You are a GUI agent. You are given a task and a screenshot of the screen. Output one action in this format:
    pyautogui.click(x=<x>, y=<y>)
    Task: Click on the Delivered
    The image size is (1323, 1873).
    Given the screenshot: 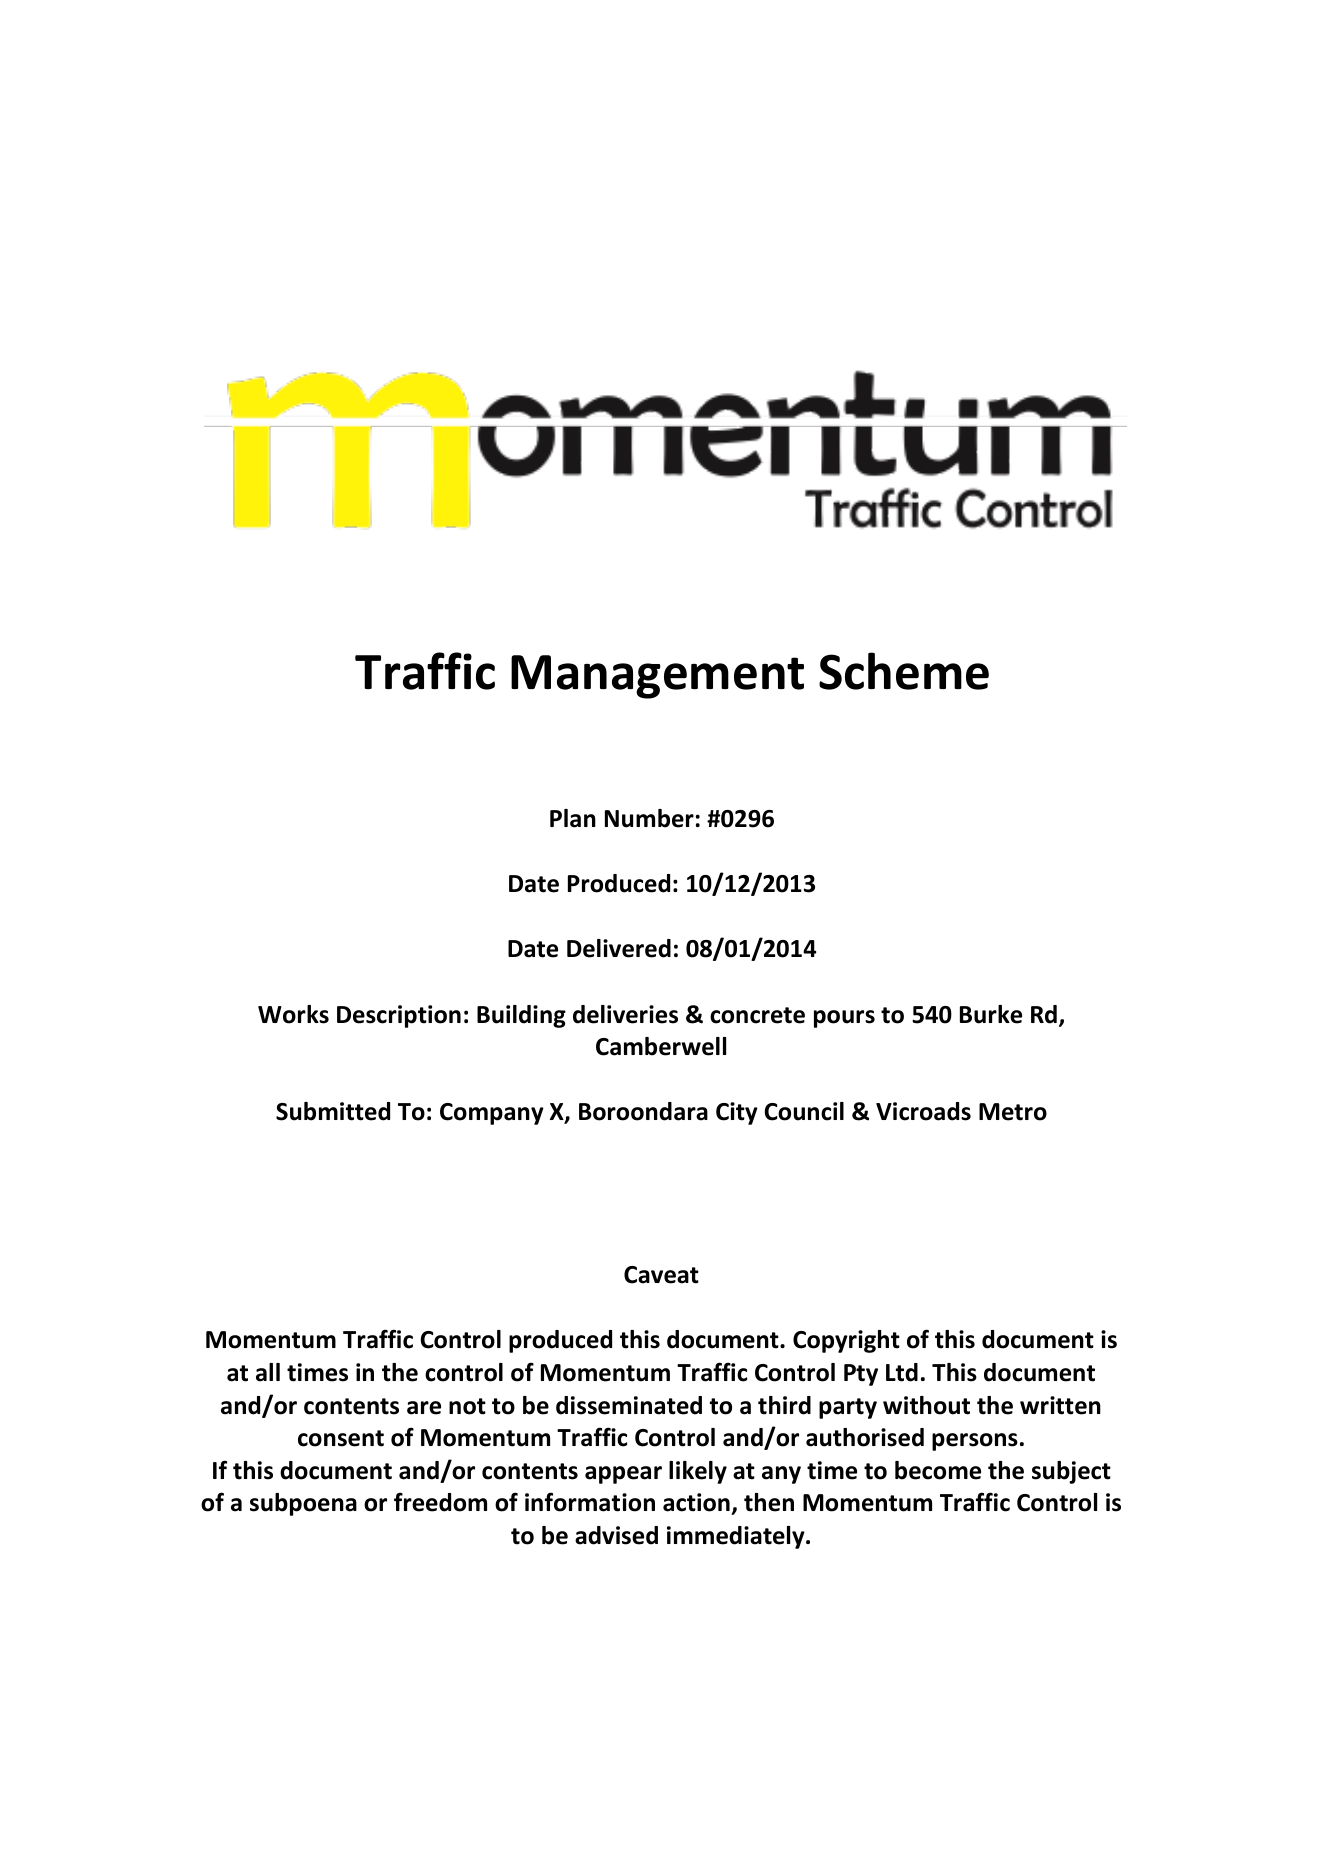 What is the action you would take?
    pyautogui.click(x=619, y=948)
